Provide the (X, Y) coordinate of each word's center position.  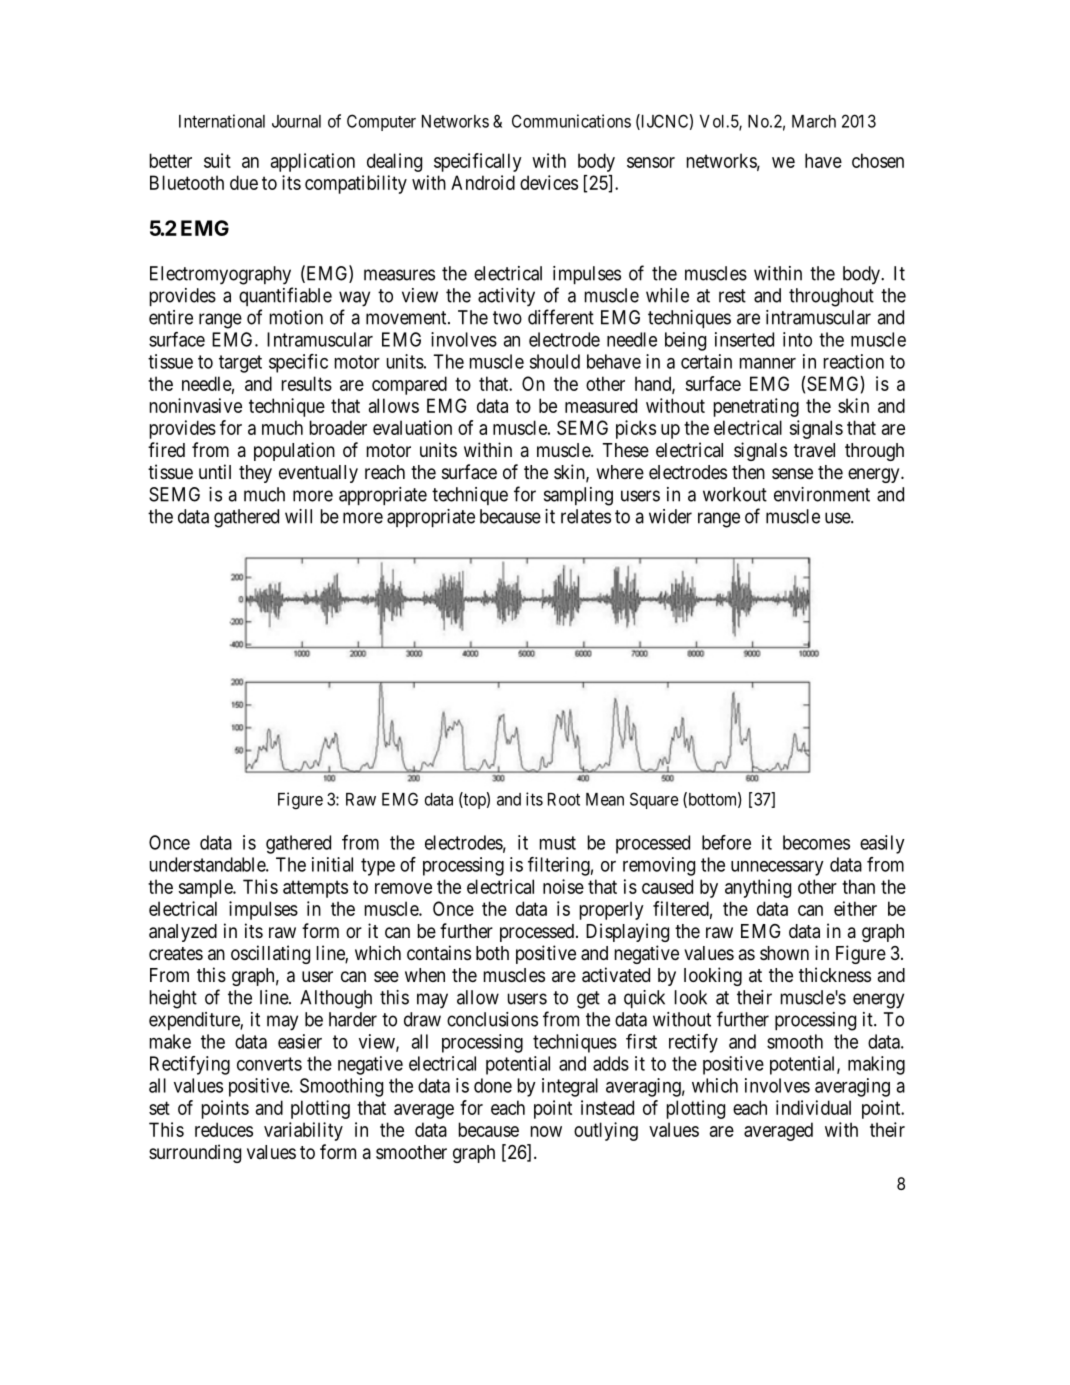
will (298, 516)
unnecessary (777, 868)
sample (206, 888)
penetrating (756, 407)
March (814, 121)
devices (549, 182)
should (555, 361)
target (240, 364)
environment (822, 494)
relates (586, 516)
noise (563, 886)
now (546, 1131)
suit (217, 160)
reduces (224, 1129)
